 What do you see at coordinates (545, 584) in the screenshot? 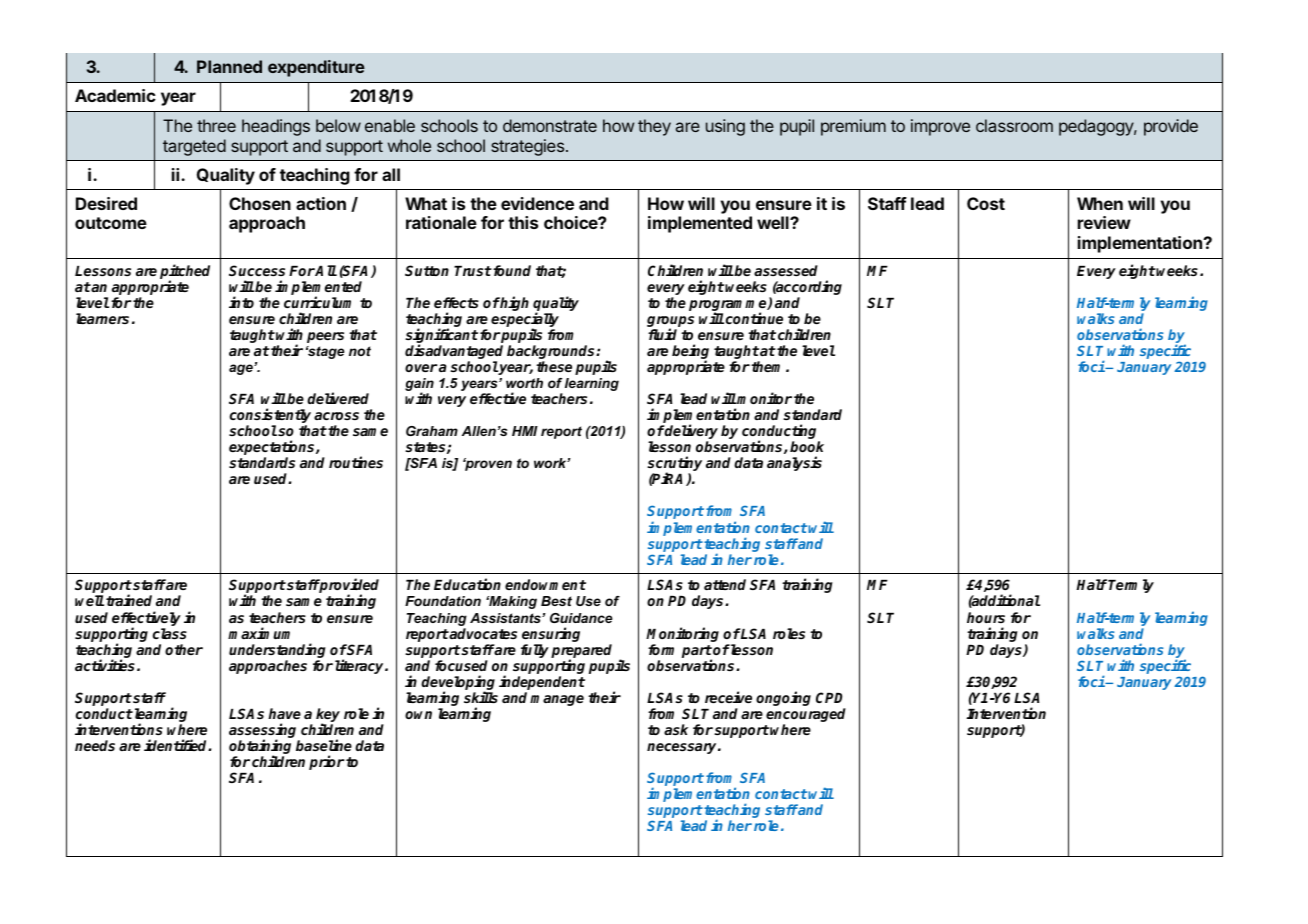
I see `endowment` at bounding box center [545, 584].
